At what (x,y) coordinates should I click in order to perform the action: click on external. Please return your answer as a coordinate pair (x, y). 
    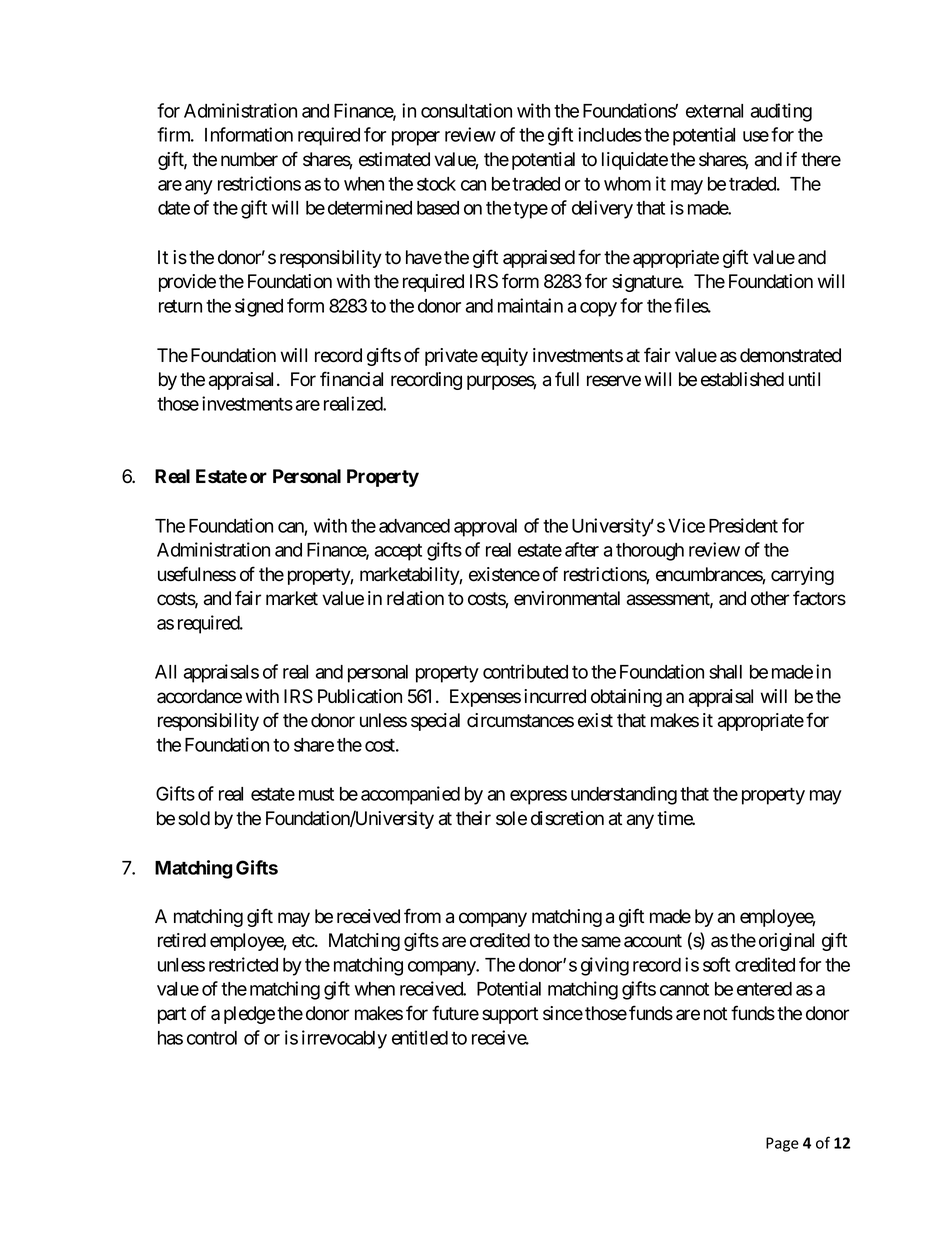
    Looking at the image, I should click on (714, 111).
